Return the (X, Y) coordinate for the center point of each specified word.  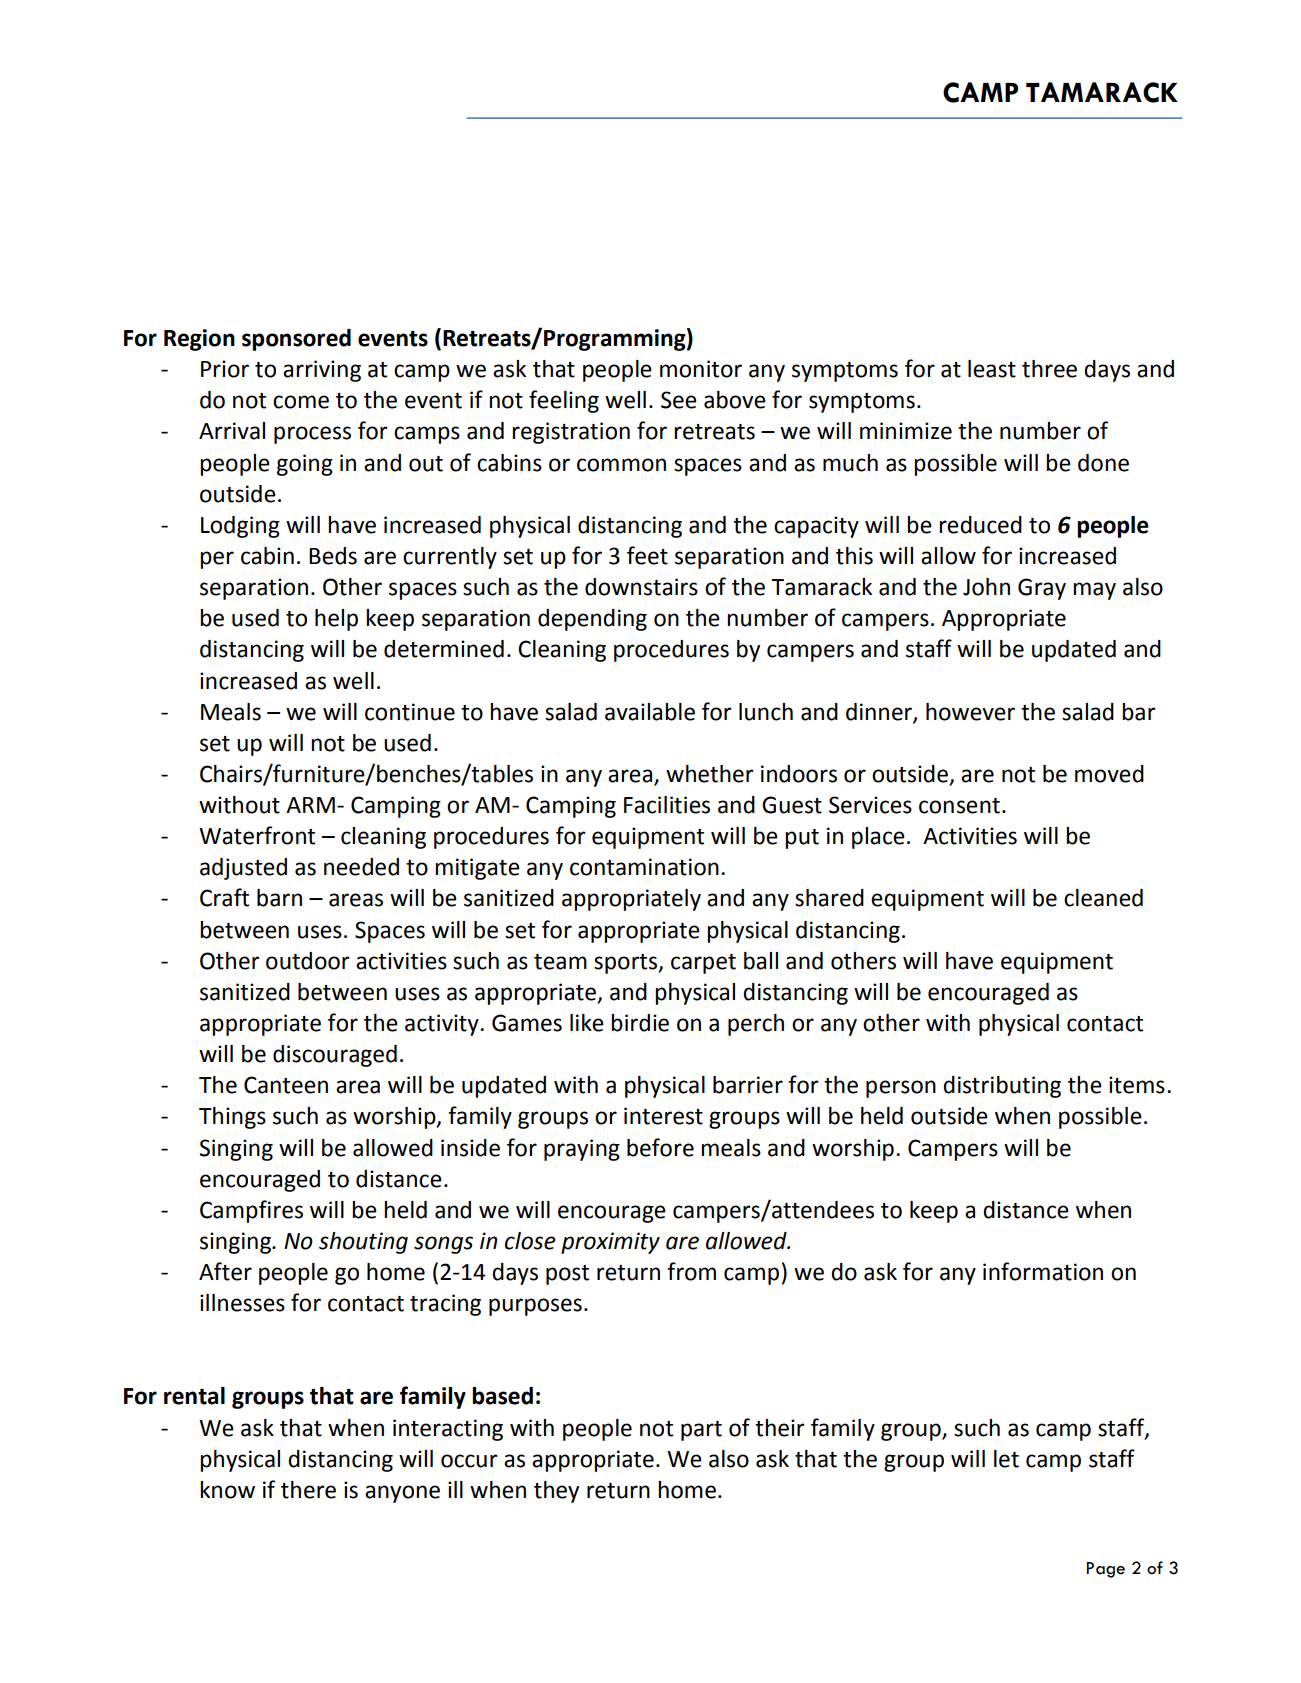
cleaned (1103, 898)
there (308, 1490)
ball (761, 961)
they (556, 1492)
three (1049, 369)
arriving (322, 371)
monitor (701, 369)
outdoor (308, 961)
